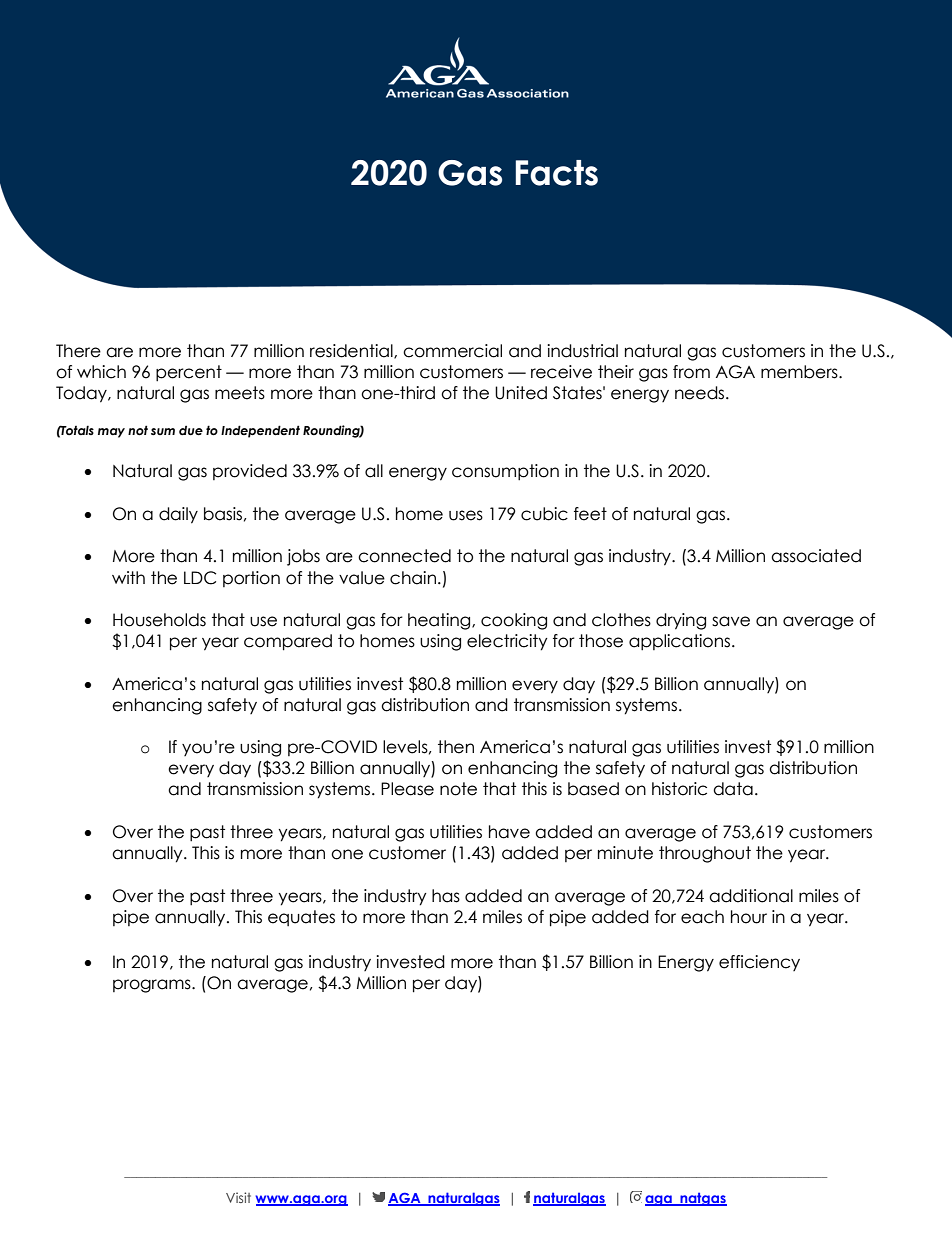 The height and width of the document is (1233, 952). I want to click on electricity, so click(507, 642).
